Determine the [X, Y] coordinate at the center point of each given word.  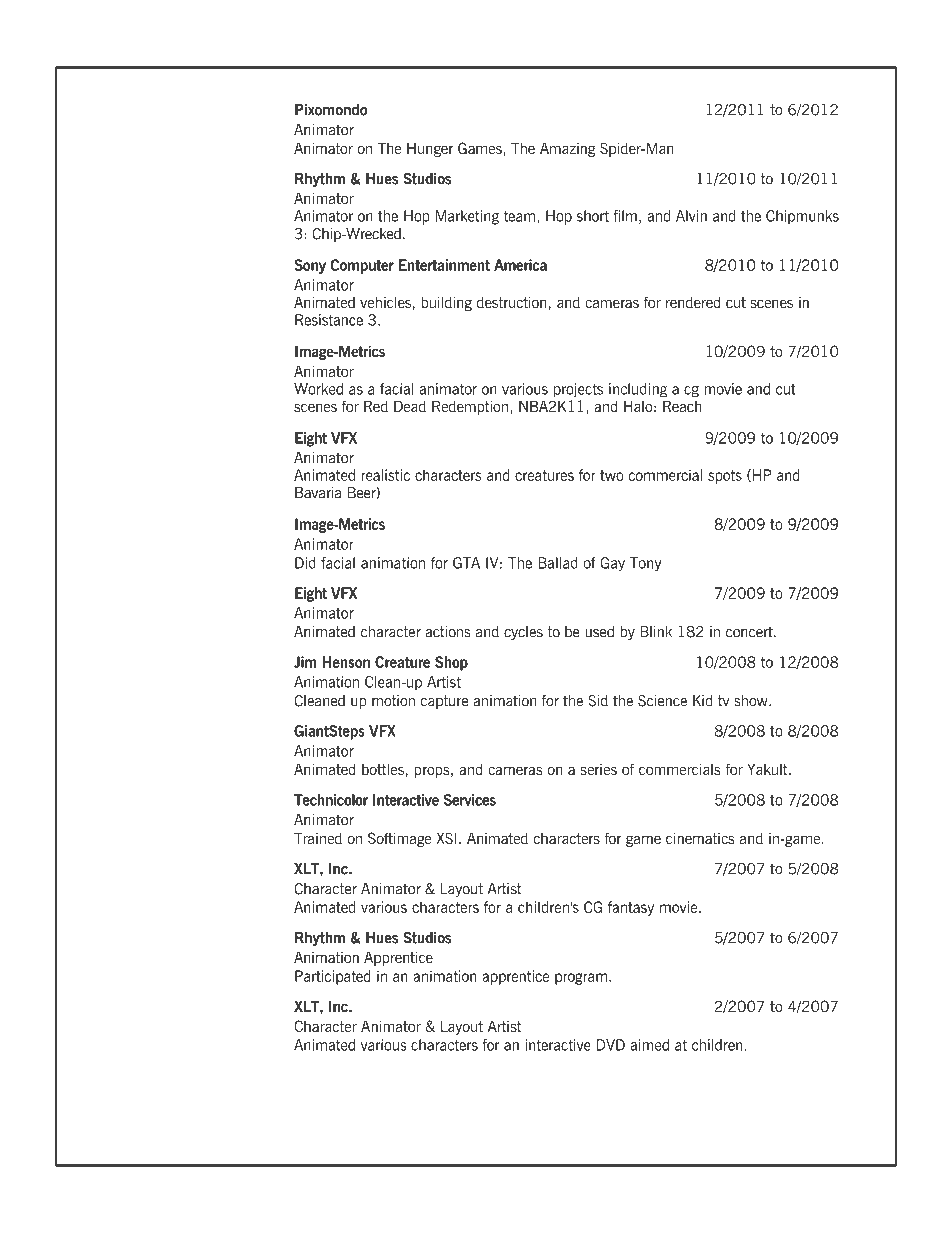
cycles [523, 633]
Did [305, 563]
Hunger [430, 150]
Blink [656, 632]
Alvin [691, 216]
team [519, 216]
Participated [333, 977]
